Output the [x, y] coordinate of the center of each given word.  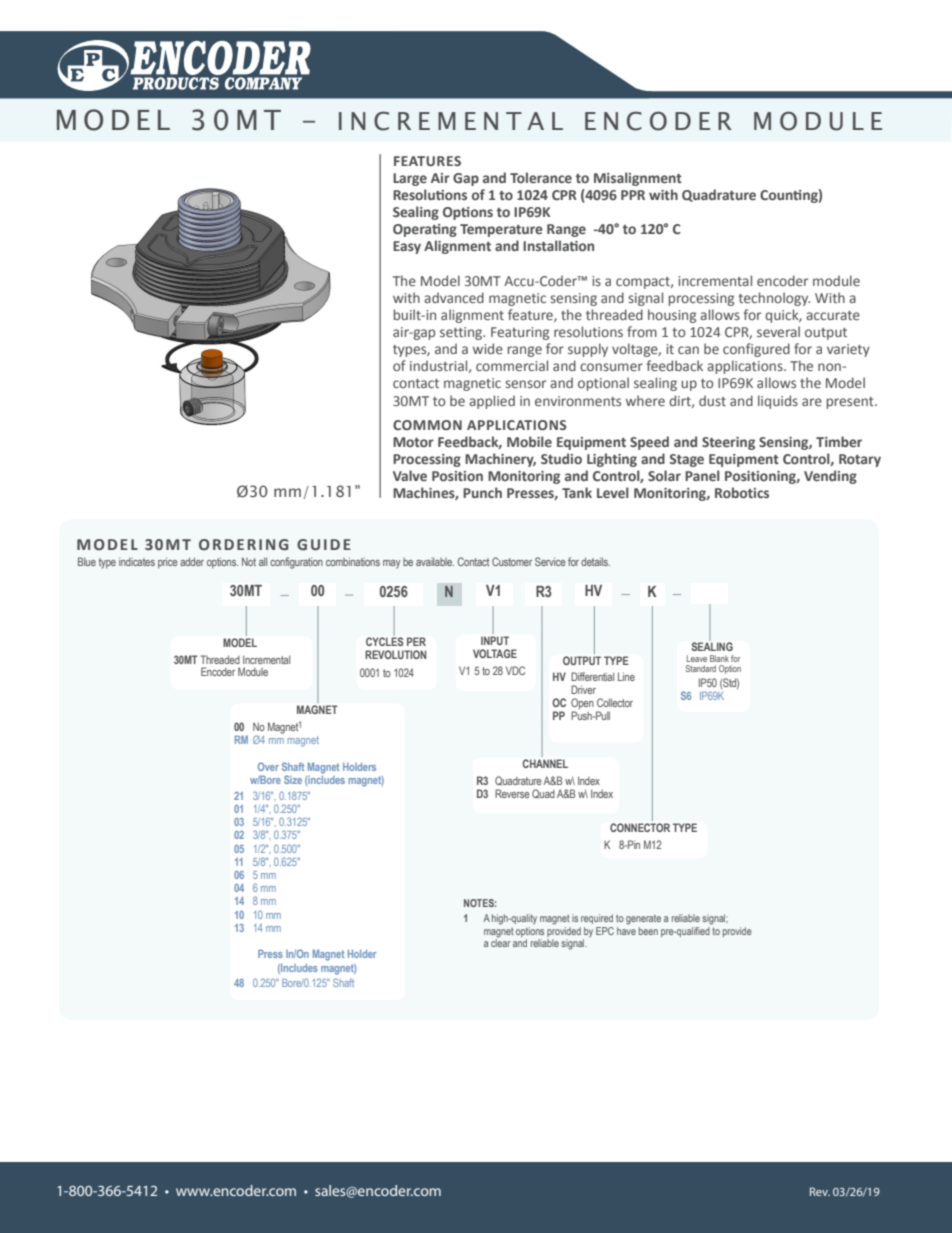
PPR [633, 195]
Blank [719, 658]
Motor [413, 442]
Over [268, 766]
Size [293, 779]
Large [410, 179]
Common [427, 425]
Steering [728, 443]
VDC [515, 670]
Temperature [501, 230]
